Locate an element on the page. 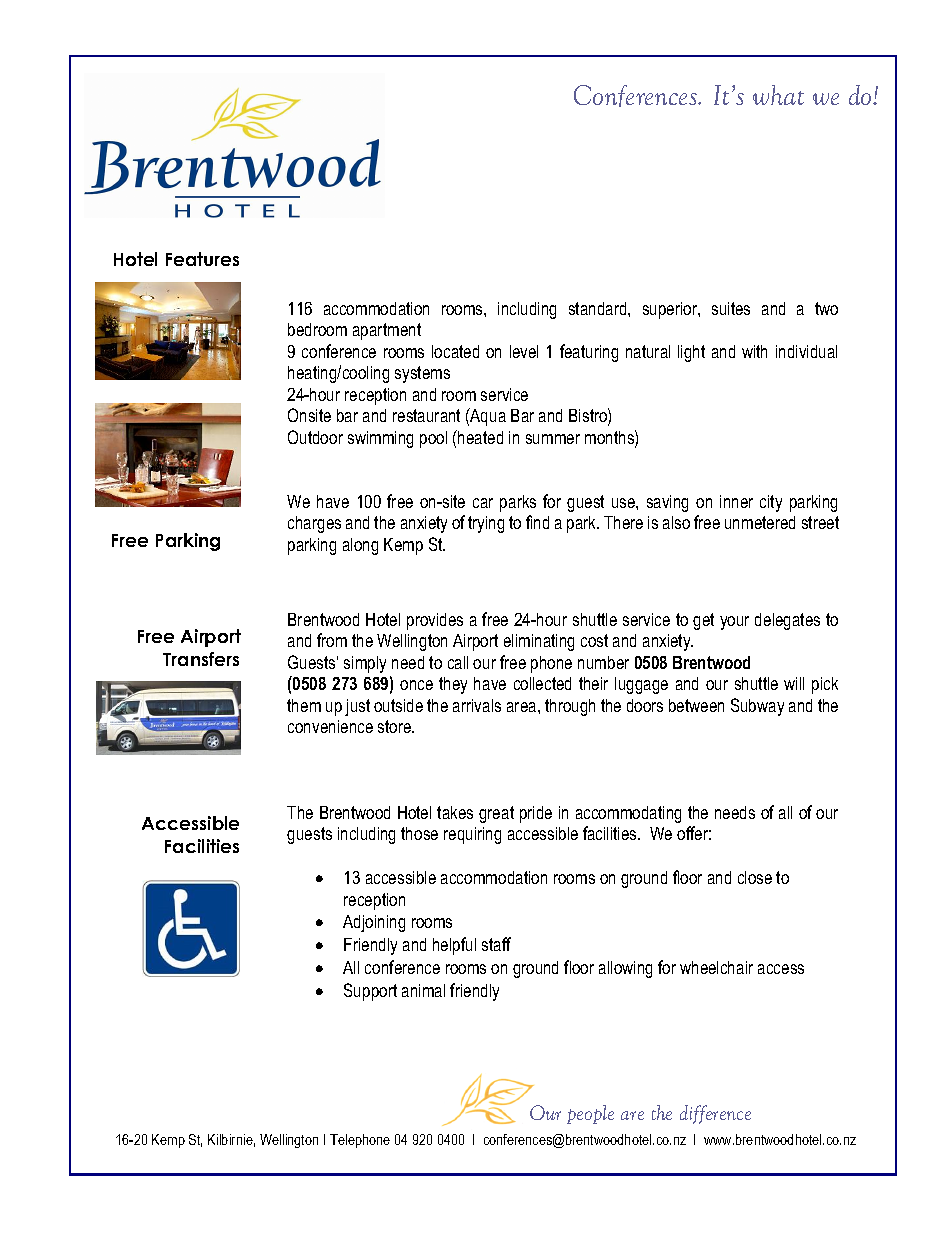 The height and width of the image is (1233, 952). Features is located at coordinates (202, 259).
